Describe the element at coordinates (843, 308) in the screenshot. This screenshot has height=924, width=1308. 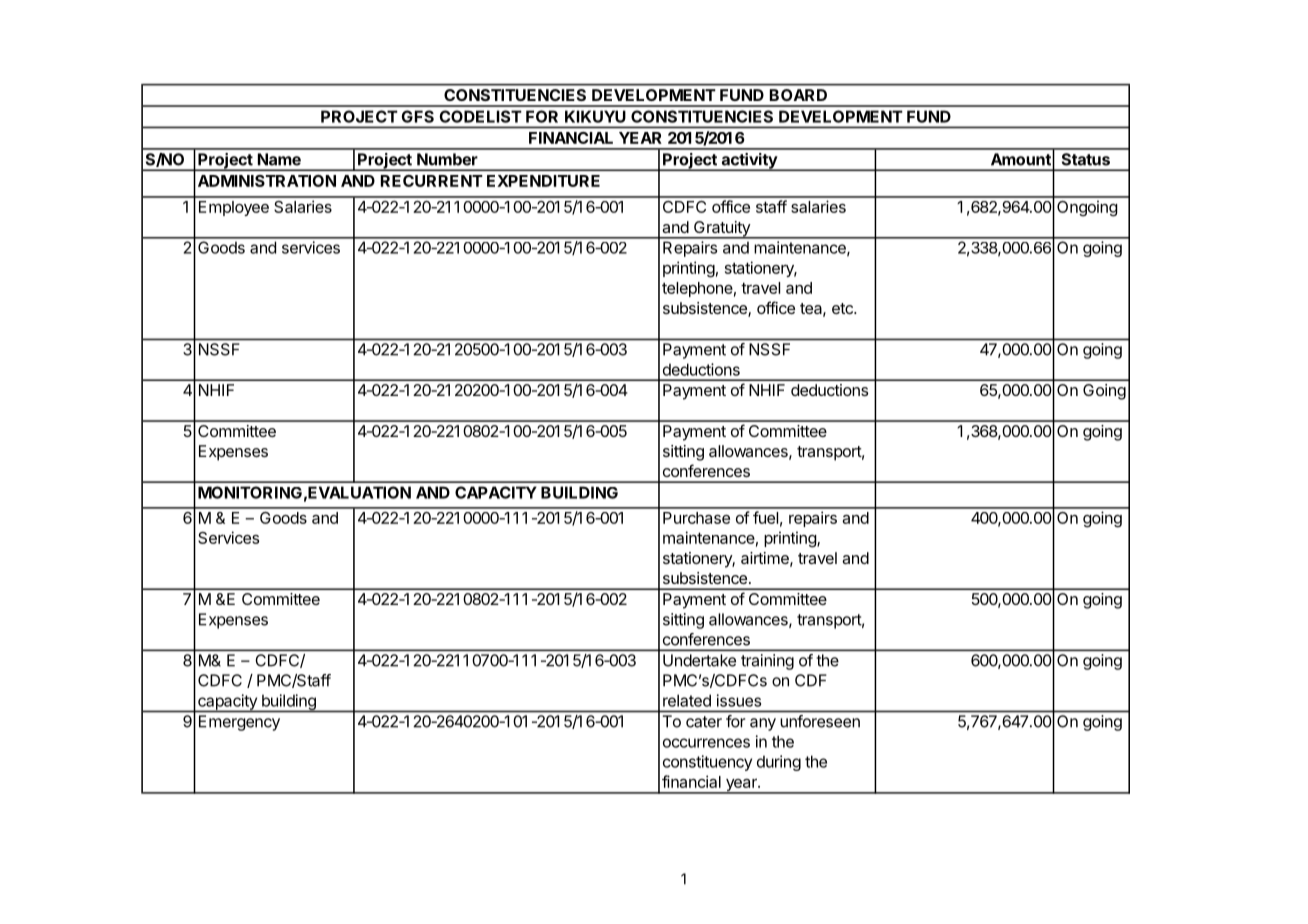
I see `etc` at that location.
